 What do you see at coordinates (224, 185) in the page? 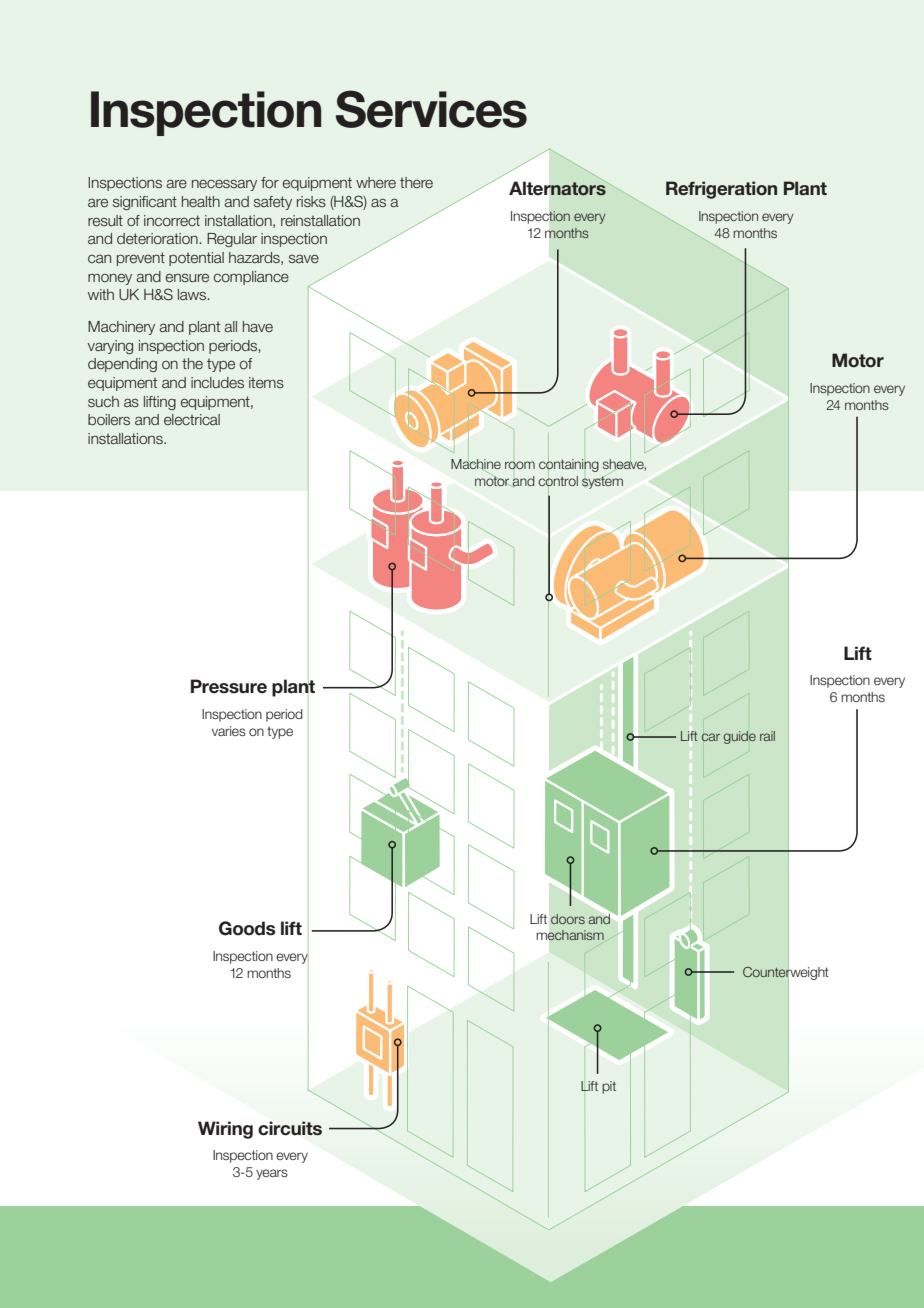
I see `necessary` at bounding box center [224, 185].
